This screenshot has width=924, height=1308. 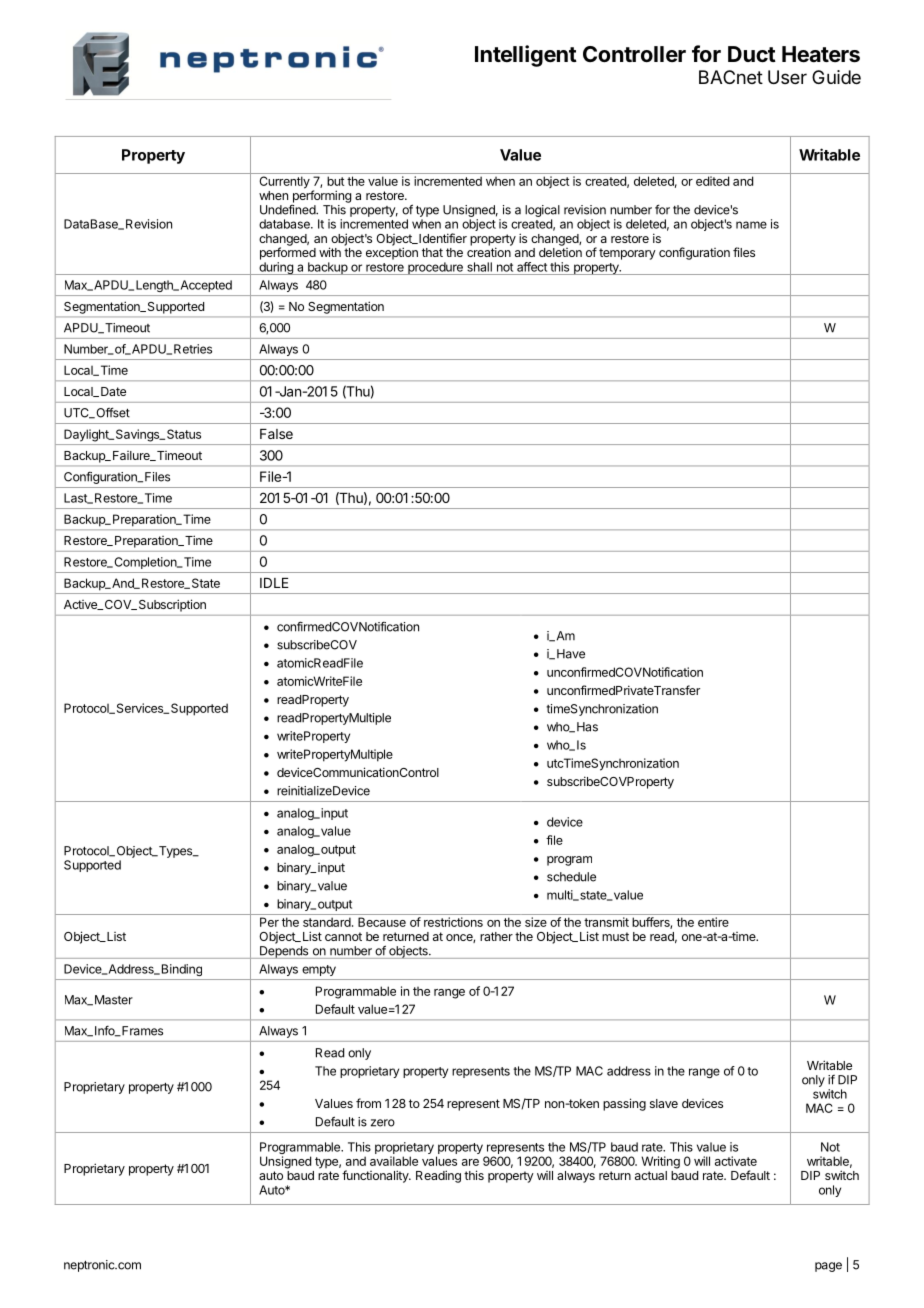 I want to click on Intelligent, so click(x=526, y=56).
